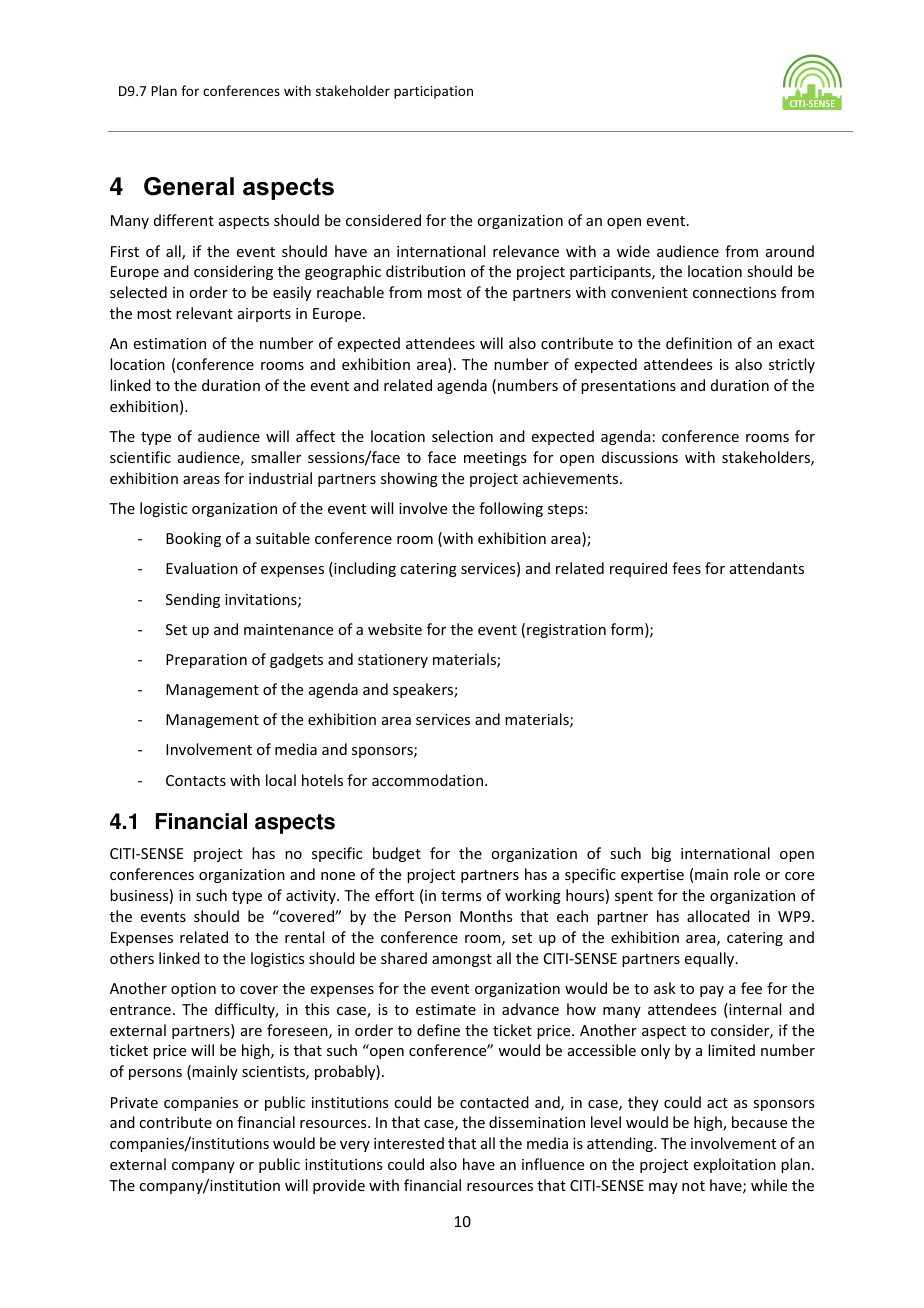  What do you see at coordinates (189, 186) in the screenshot?
I see `General` at bounding box center [189, 186].
